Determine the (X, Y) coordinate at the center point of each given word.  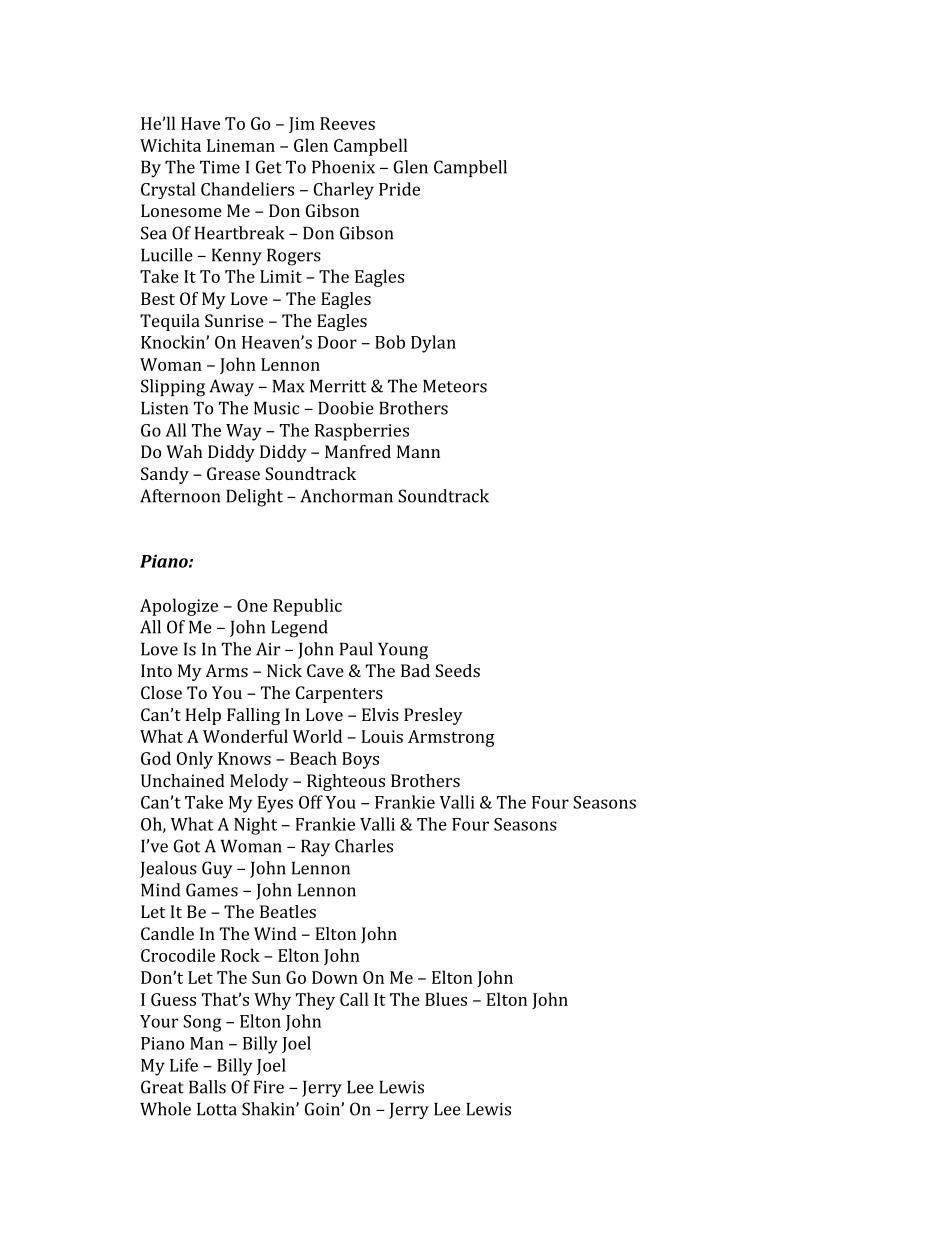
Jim (302, 125)
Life (184, 1065)
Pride (399, 189)
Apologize (179, 607)
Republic (307, 607)
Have (200, 123)
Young (403, 651)
